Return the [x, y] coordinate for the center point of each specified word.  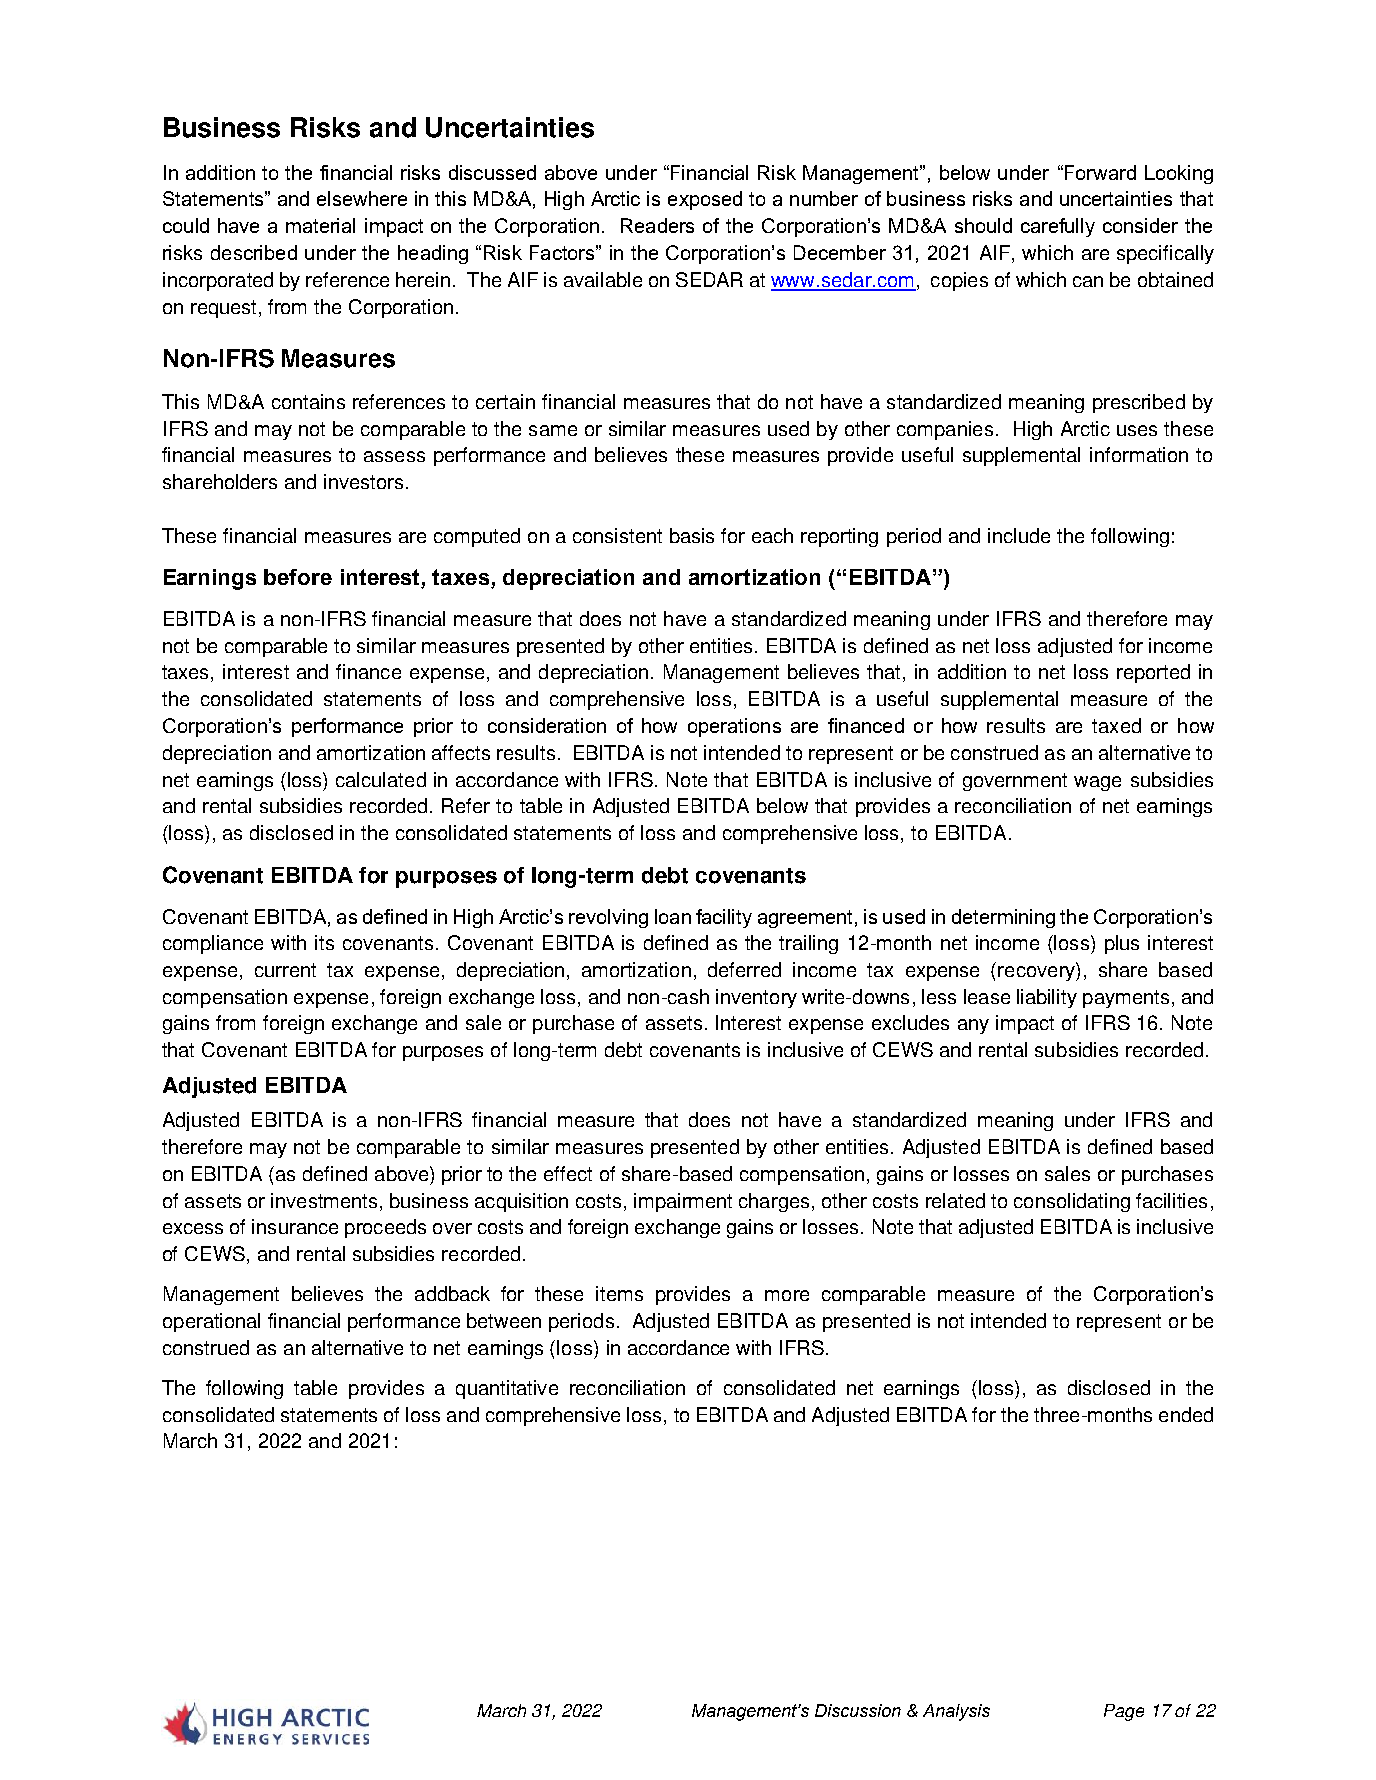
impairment [683, 1202]
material [320, 225]
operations [734, 727]
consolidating [1072, 1202]
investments [324, 1200]
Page [1124, 1712]
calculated [381, 779]
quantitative [507, 1389]
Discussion [858, 1710]
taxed [1116, 725]
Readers [657, 225]
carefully [1058, 227]
